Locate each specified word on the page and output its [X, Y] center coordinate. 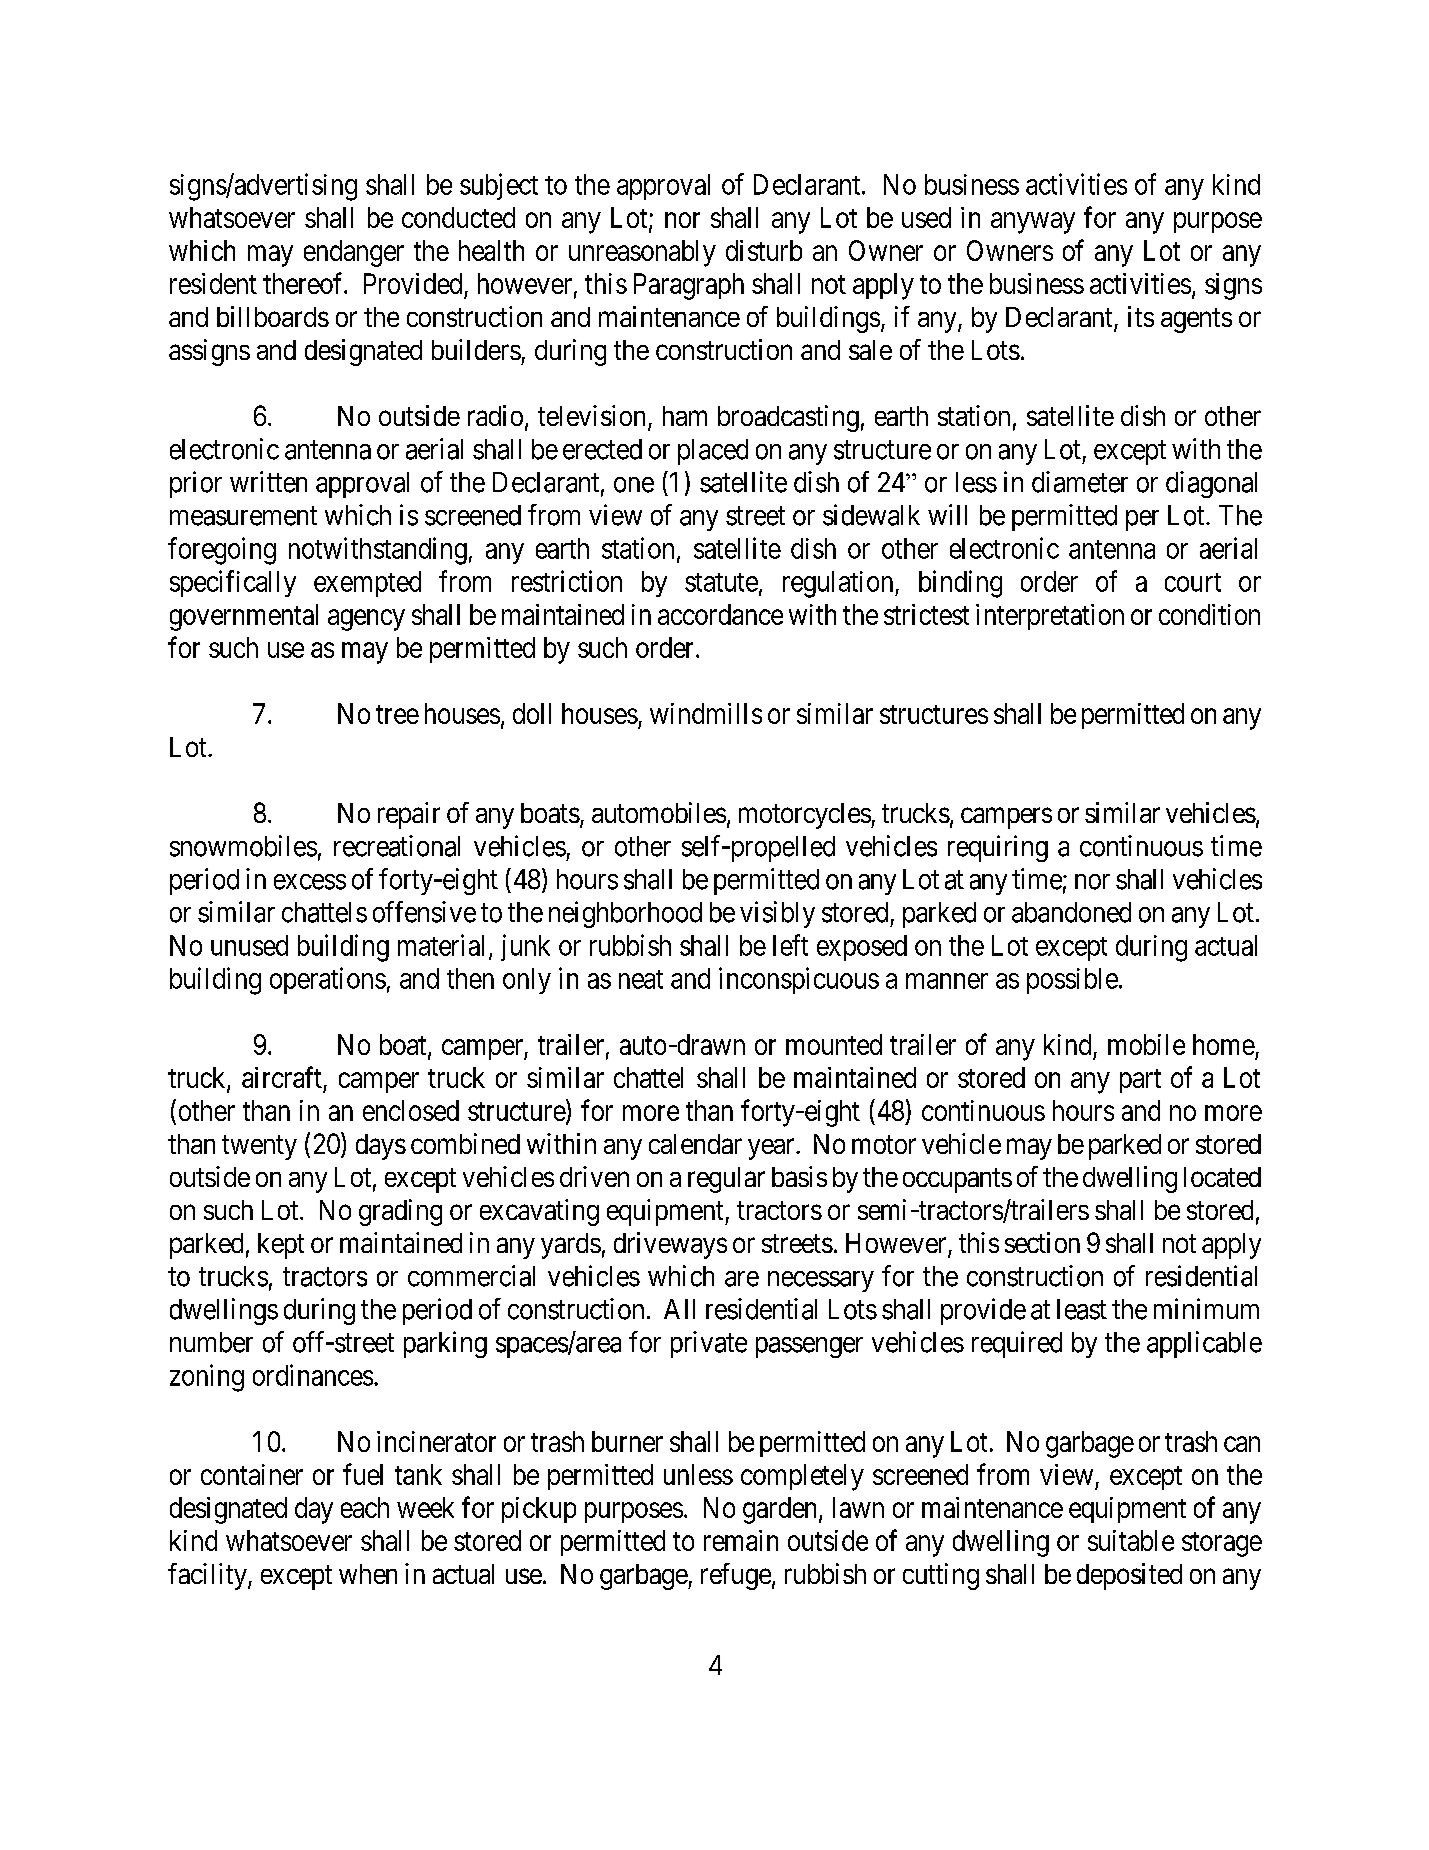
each [365, 1507]
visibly [777, 914]
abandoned [1071, 912]
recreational [397, 846]
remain [741, 1540]
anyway [1033, 223]
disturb [764, 250]
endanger [354, 253]
